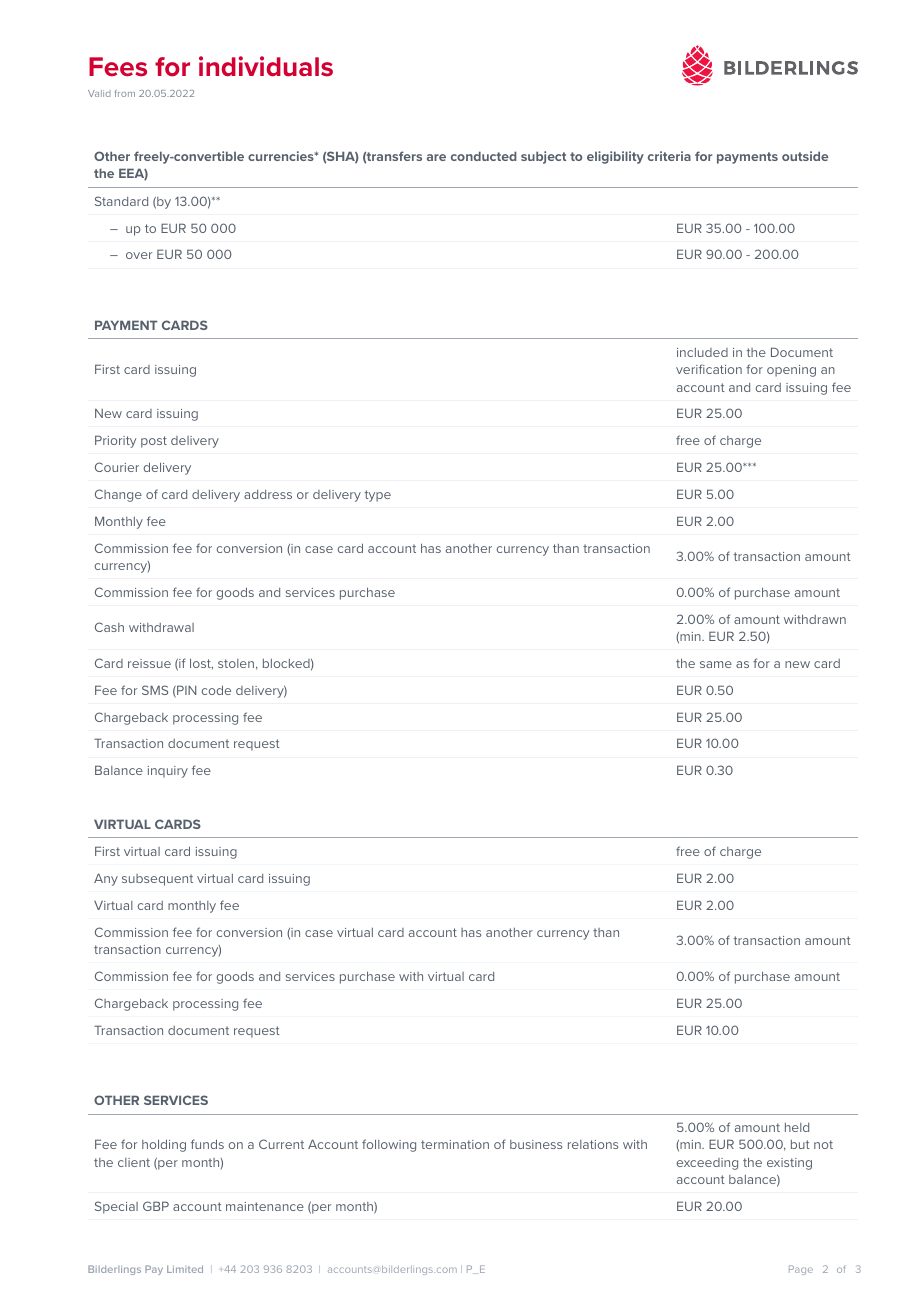  What do you see at coordinates (484, 156) in the image?
I see `conducted` at bounding box center [484, 156].
